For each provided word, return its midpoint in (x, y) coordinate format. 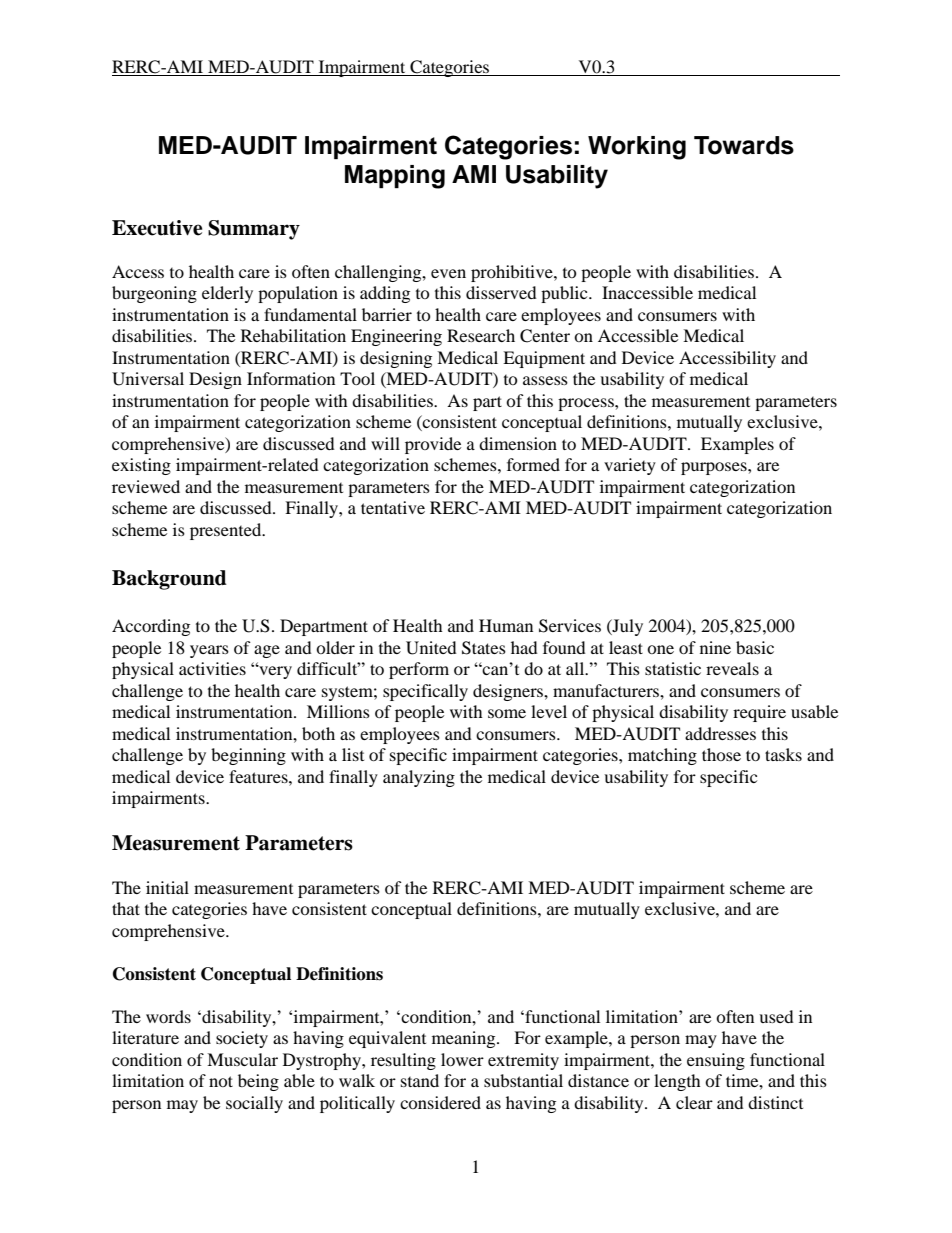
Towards (744, 145)
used (776, 1016)
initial (167, 887)
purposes (715, 468)
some (507, 713)
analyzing (419, 778)
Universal (148, 379)
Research (481, 335)
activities (212, 668)
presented (227, 531)
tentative (393, 507)
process (587, 404)
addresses (720, 733)
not (221, 1081)
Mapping (395, 177)
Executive (157, 228)
